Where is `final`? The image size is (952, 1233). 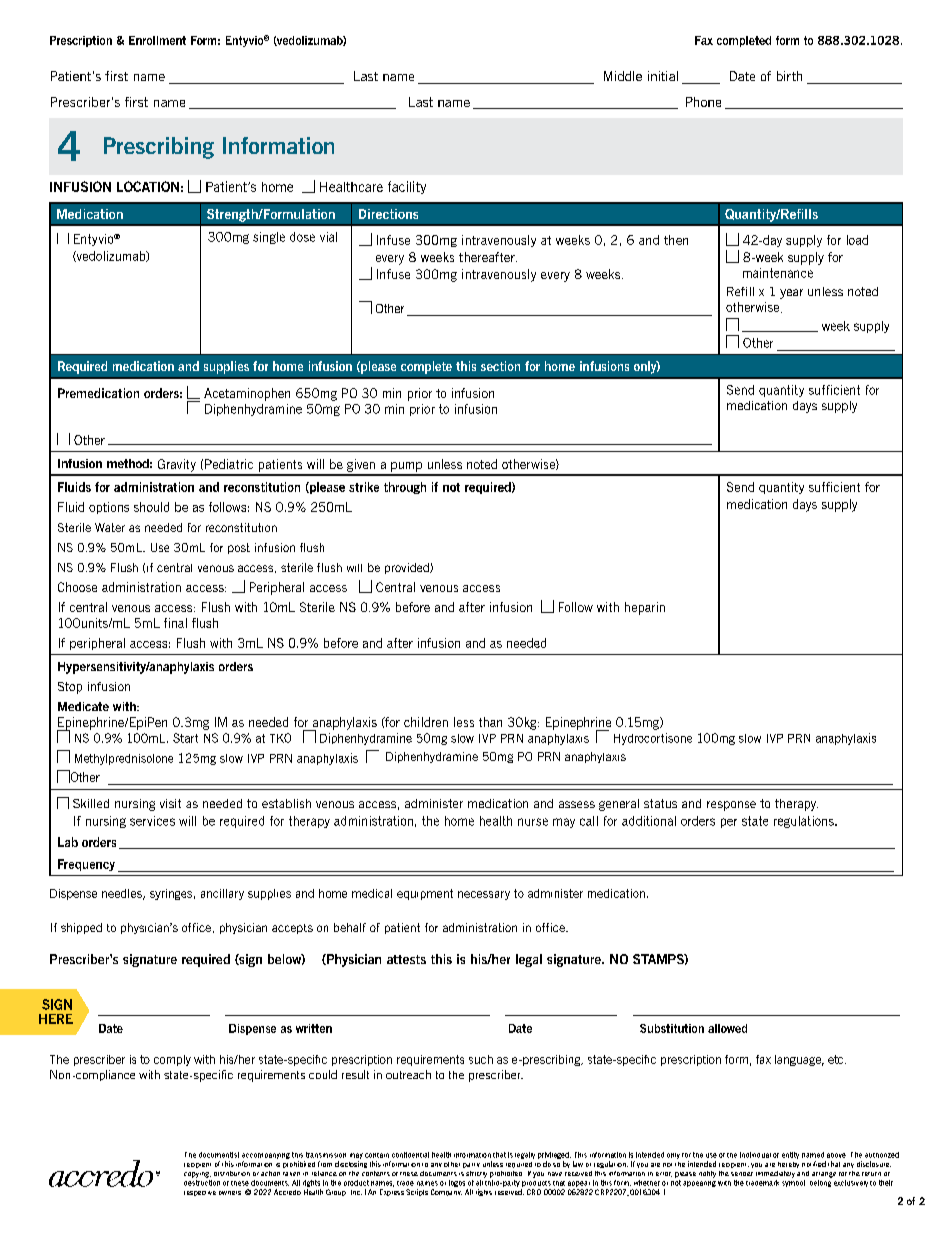
final is located at coordinates (175, 623).
